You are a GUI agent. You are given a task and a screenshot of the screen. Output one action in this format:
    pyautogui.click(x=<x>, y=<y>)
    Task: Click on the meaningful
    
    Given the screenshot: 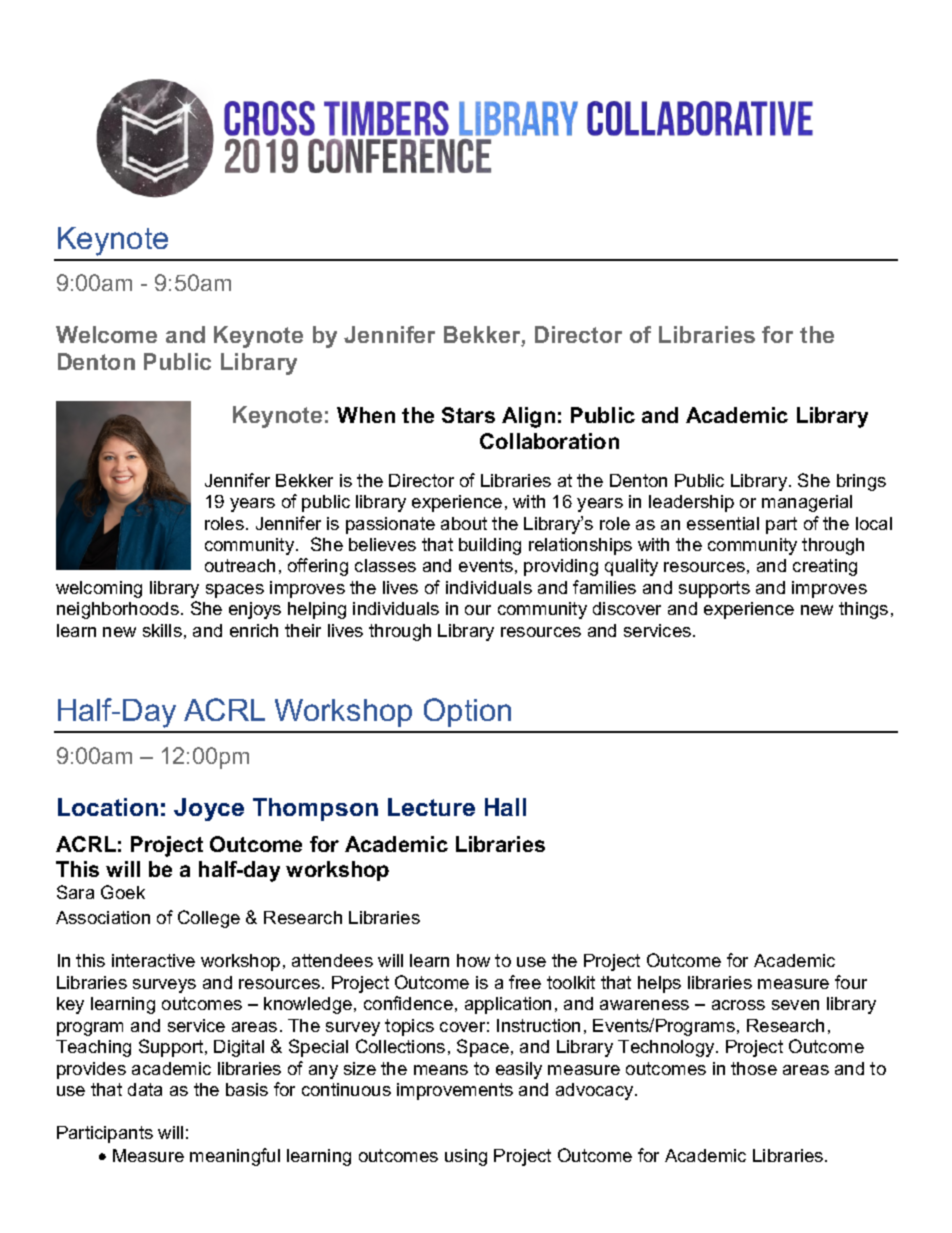 What is the action you would take?
    pyautogui.click(x=235, y=1157)
